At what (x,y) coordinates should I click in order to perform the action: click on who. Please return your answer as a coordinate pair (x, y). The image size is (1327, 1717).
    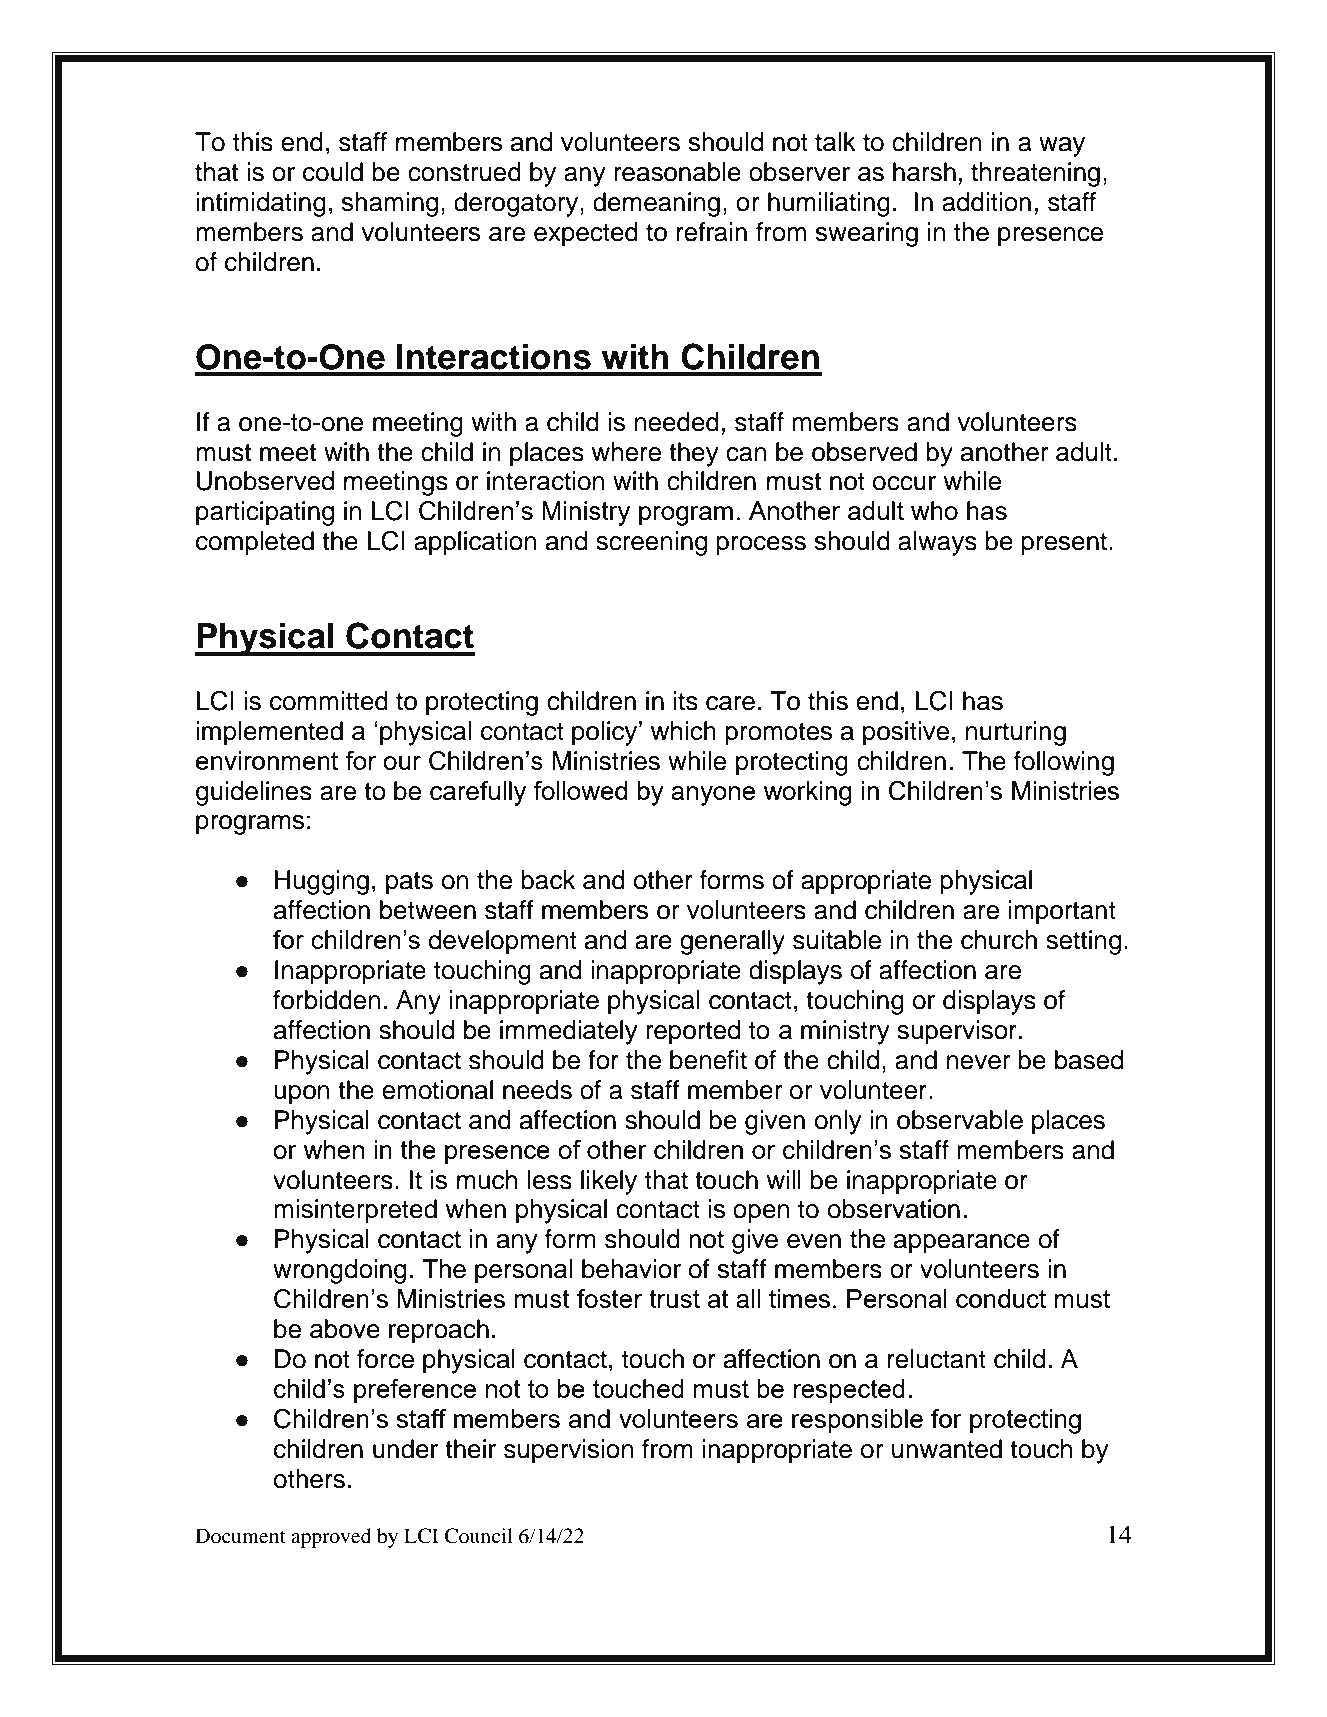
    Looking at the image, I should click on (934, 510).
